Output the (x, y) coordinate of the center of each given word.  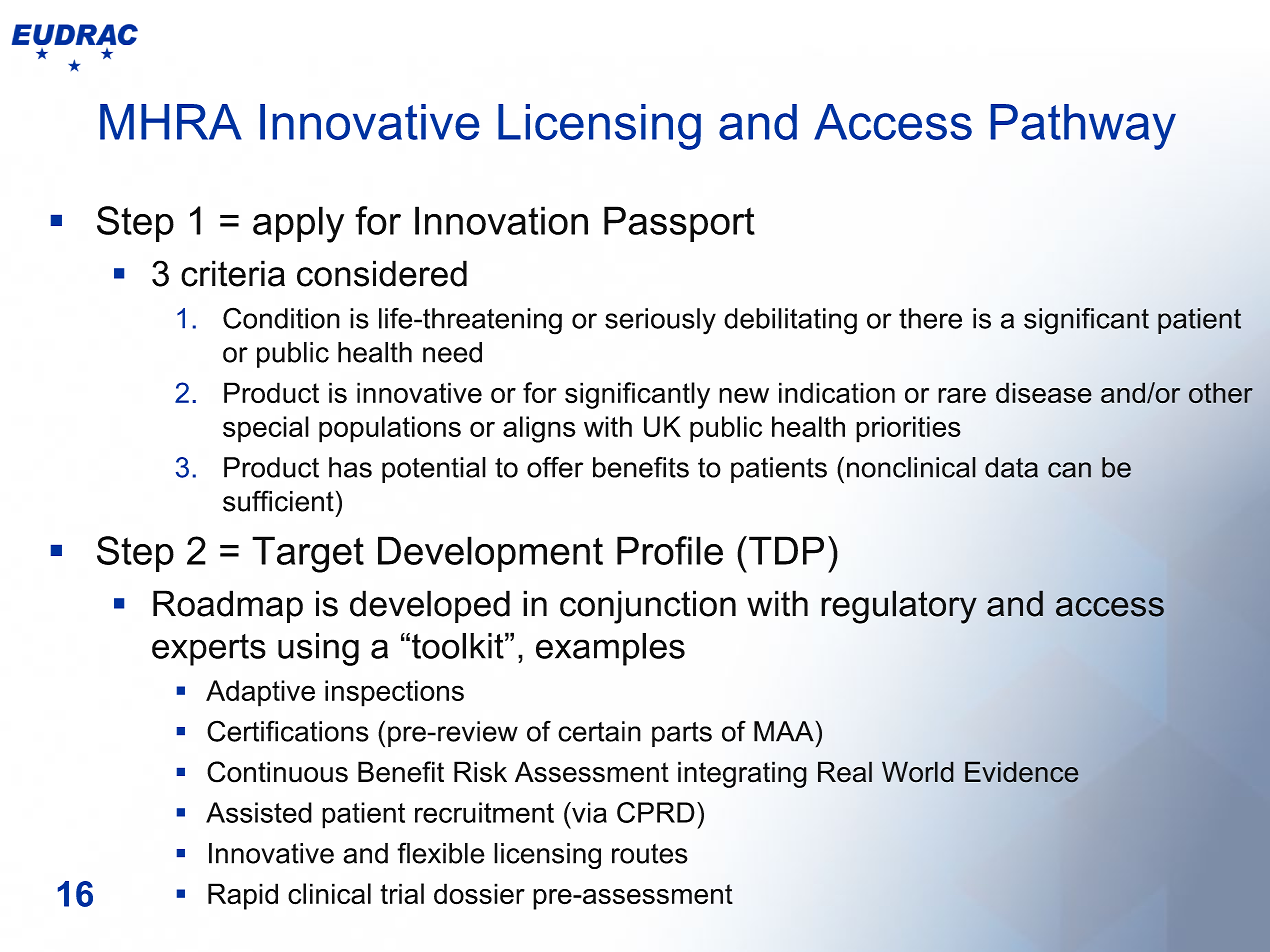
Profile (670, 550)
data (1011, 467)
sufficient (278, 501)
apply (298, 224)
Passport (679, 224)
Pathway (1083, 127)
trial (402, 894)
